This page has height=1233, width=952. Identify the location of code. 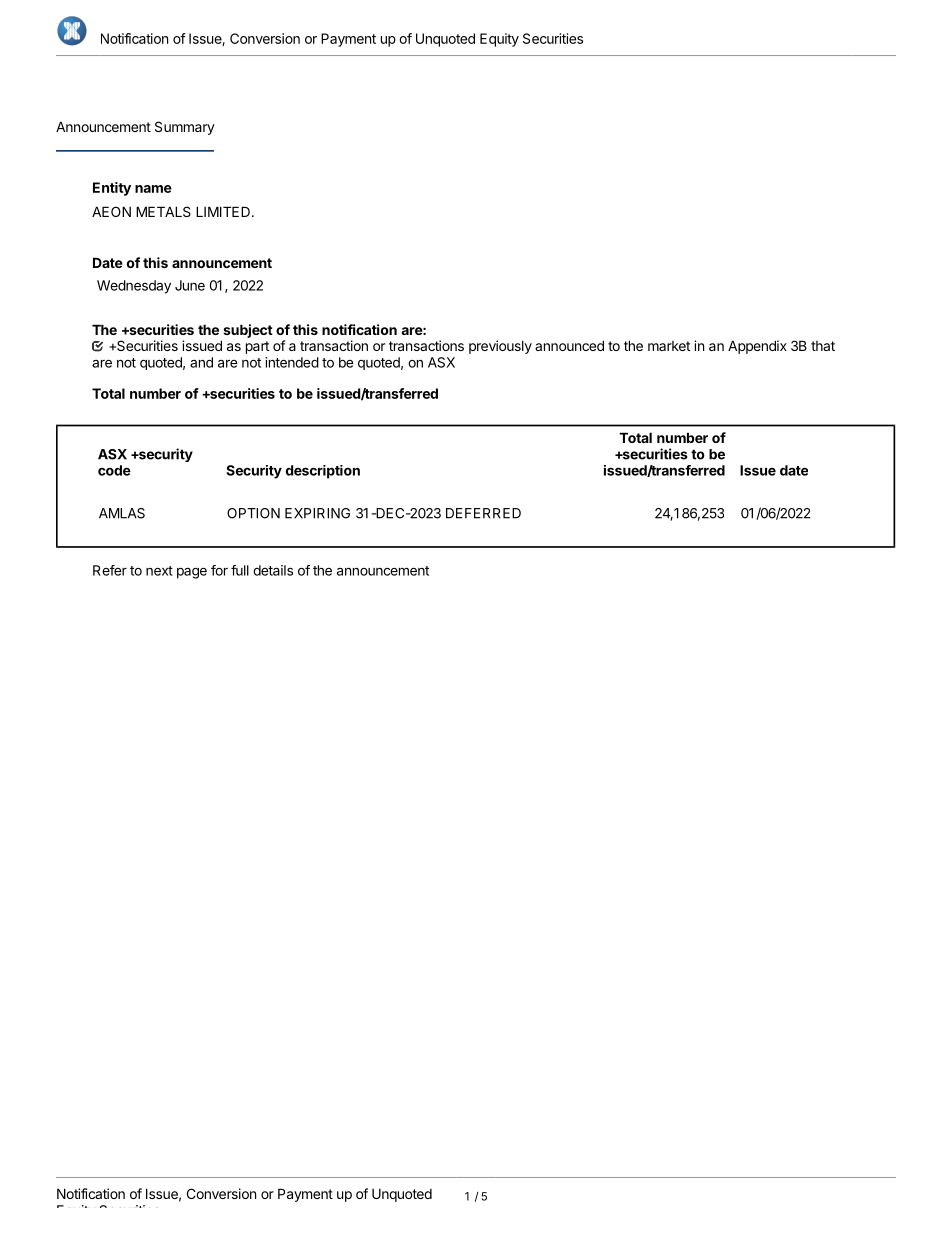
(114, 470).
